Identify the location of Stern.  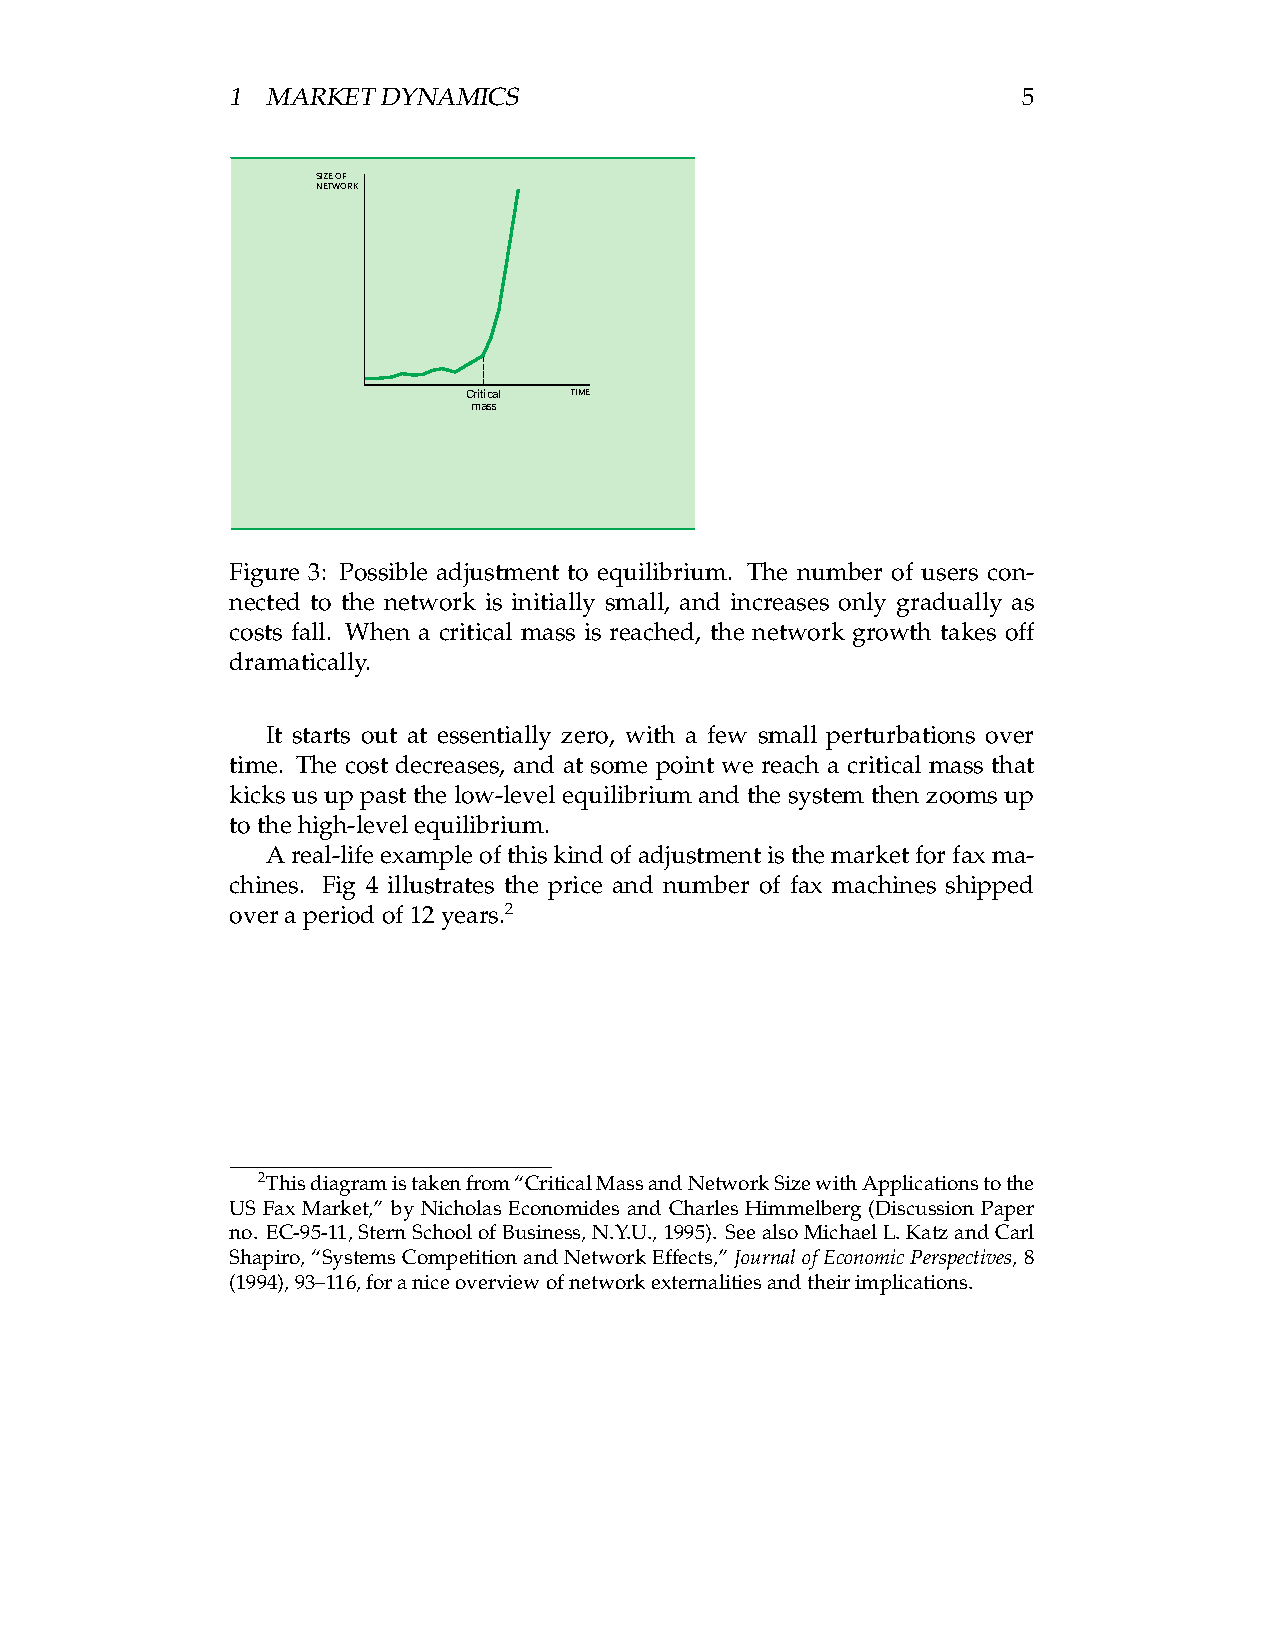
(382, 1231).
